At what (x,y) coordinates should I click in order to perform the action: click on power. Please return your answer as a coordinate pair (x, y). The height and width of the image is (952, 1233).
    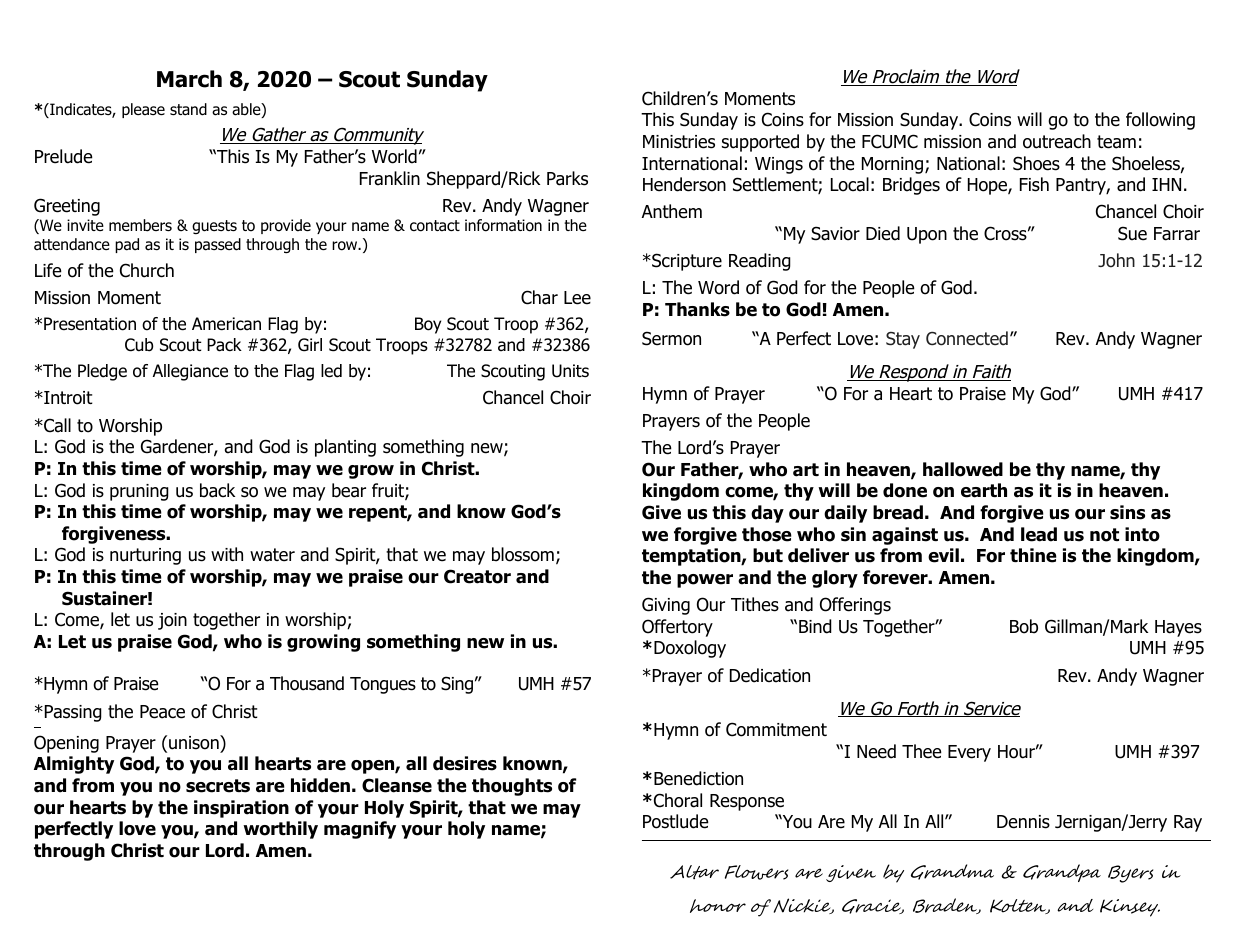
    Looking at the image, I should click on (705, 581).
